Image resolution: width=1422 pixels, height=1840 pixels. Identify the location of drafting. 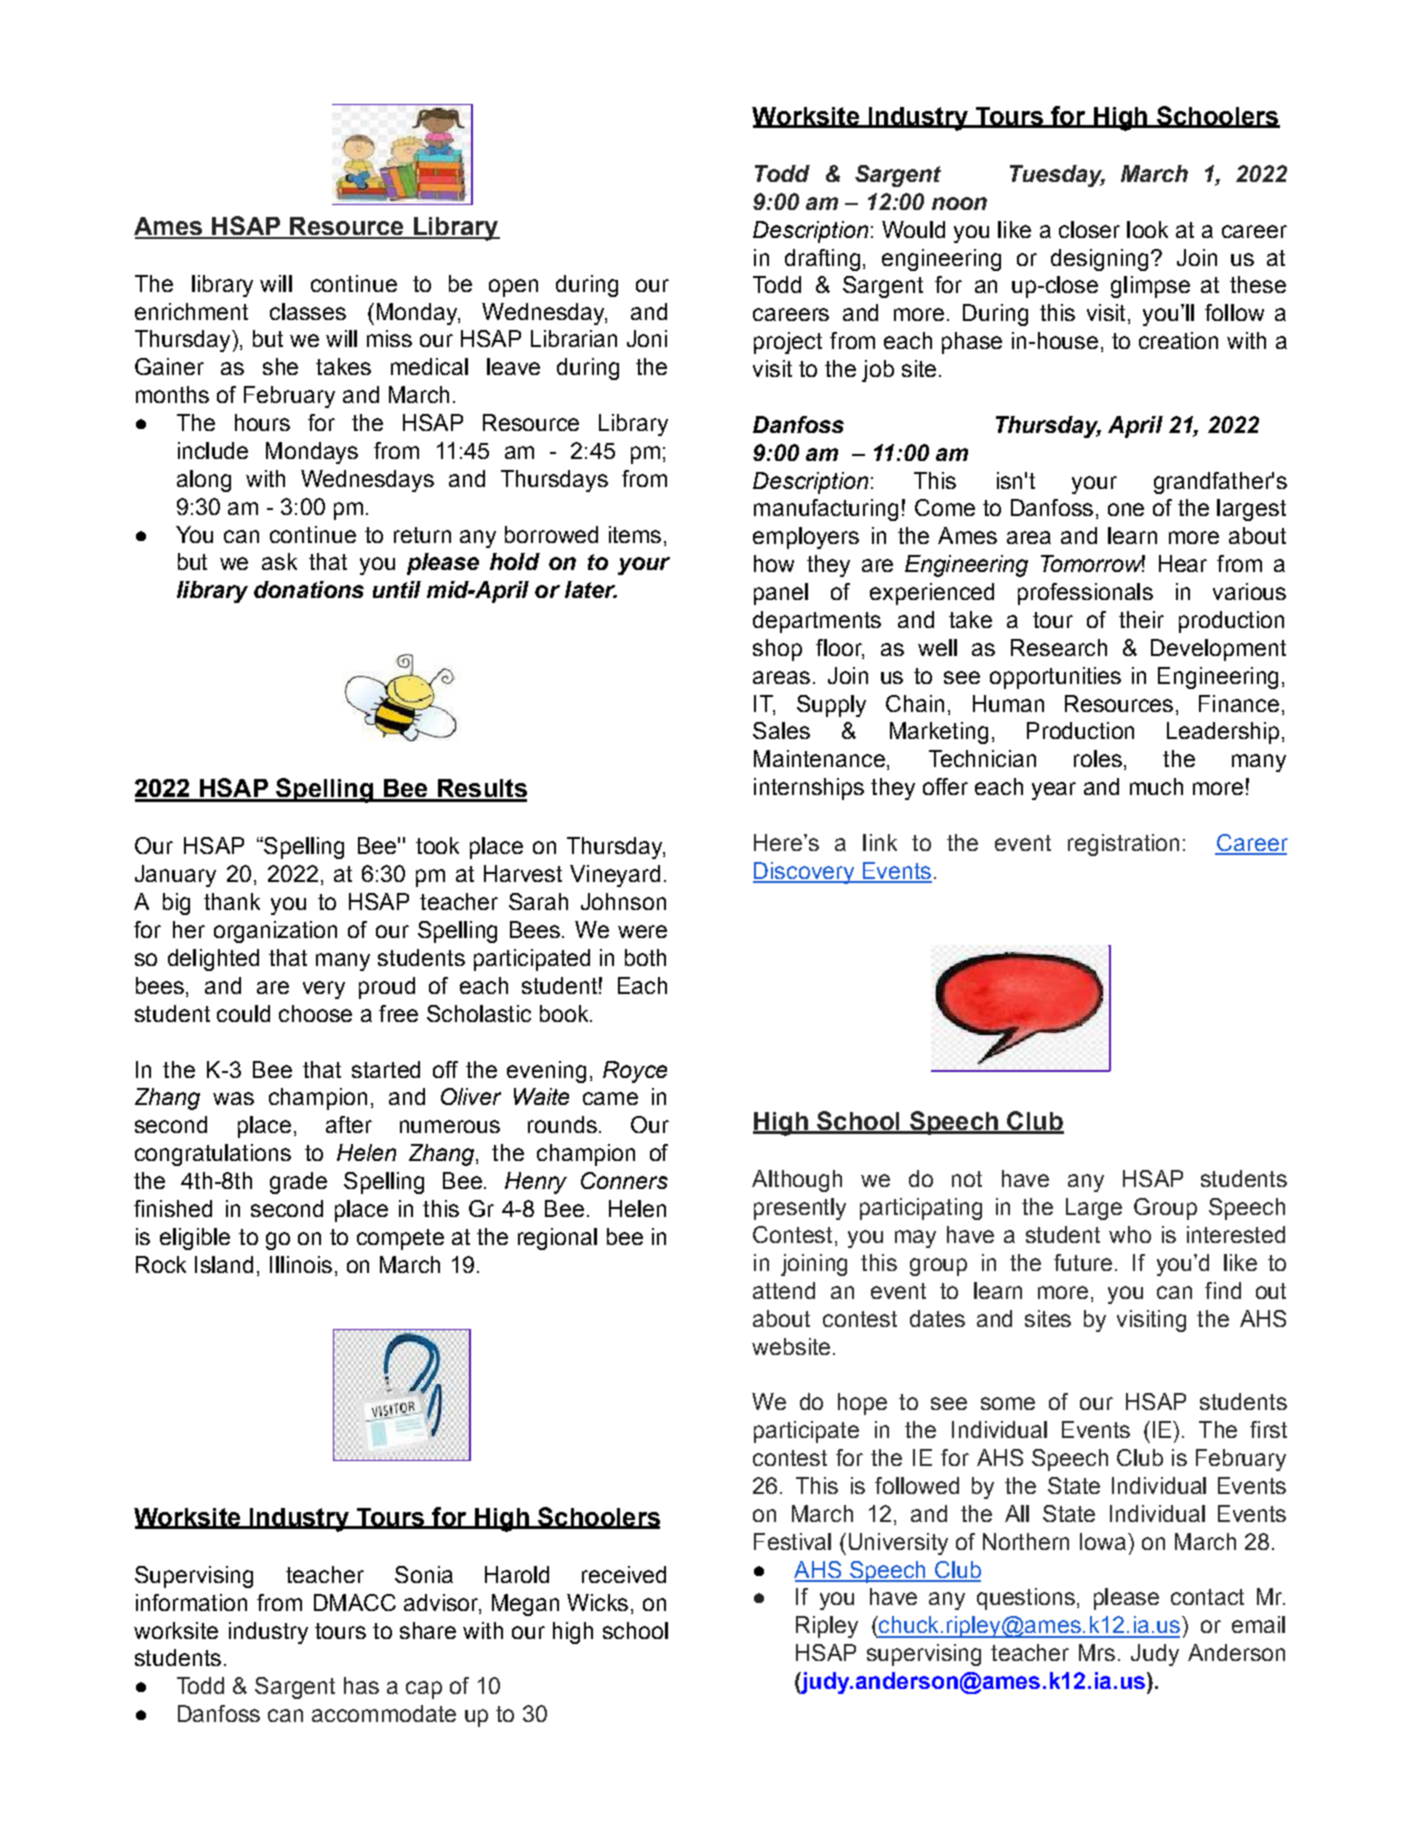
(822, 260).
